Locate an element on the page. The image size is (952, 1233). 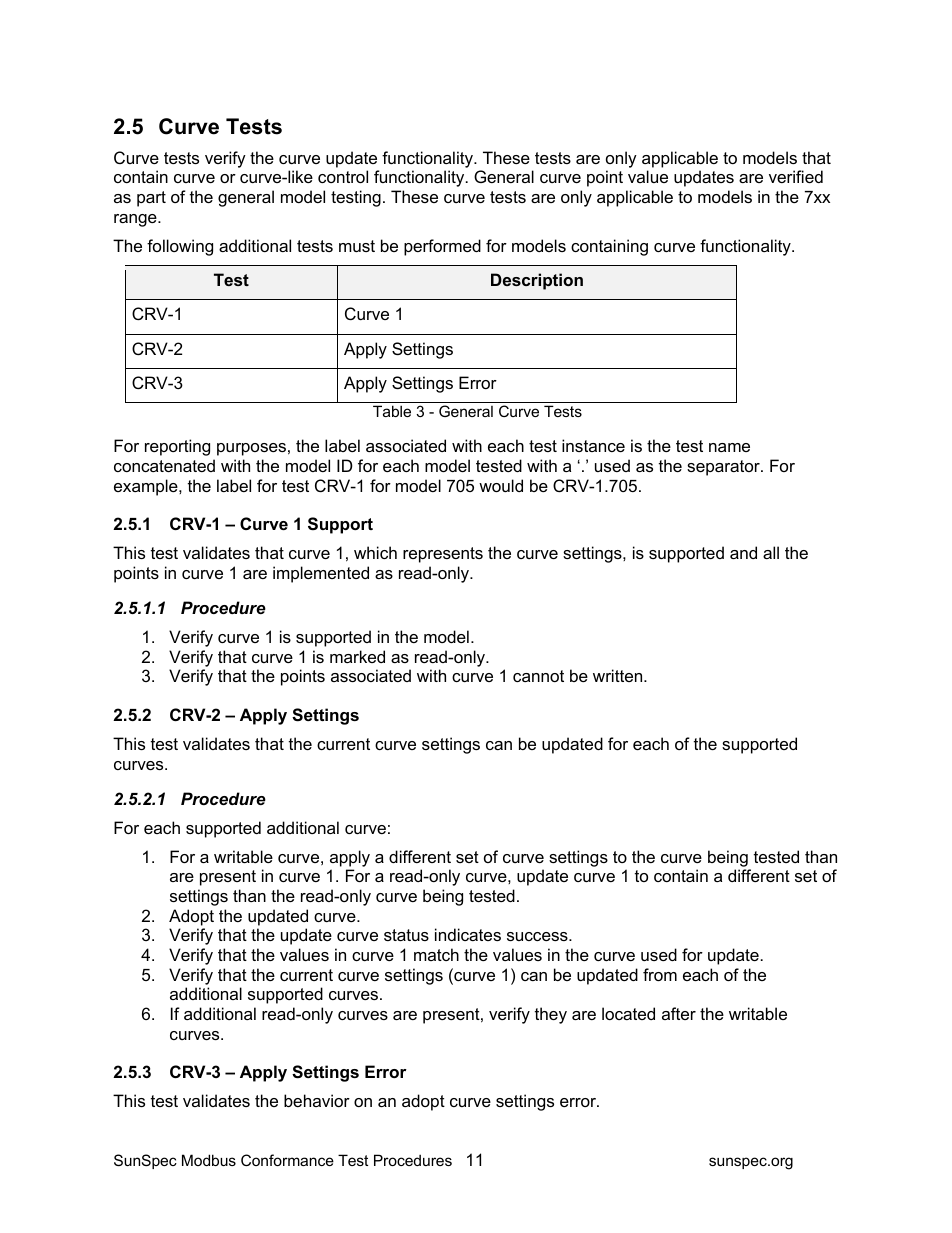
performed is located at coordinates (442, 247).
